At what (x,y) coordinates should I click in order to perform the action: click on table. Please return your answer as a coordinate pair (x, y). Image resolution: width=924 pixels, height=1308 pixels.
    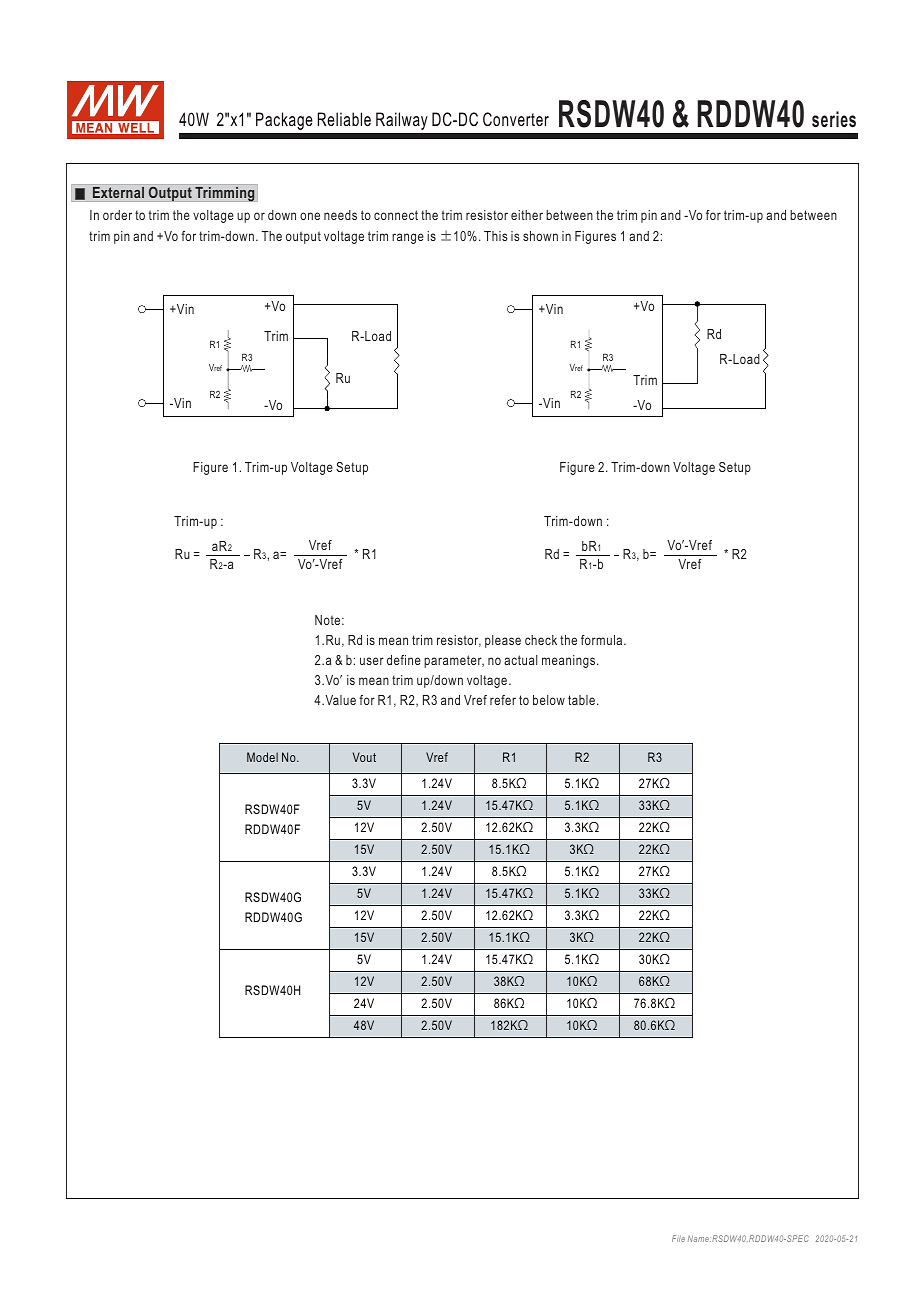
    Looking at the image, I should click on (583, 700).
